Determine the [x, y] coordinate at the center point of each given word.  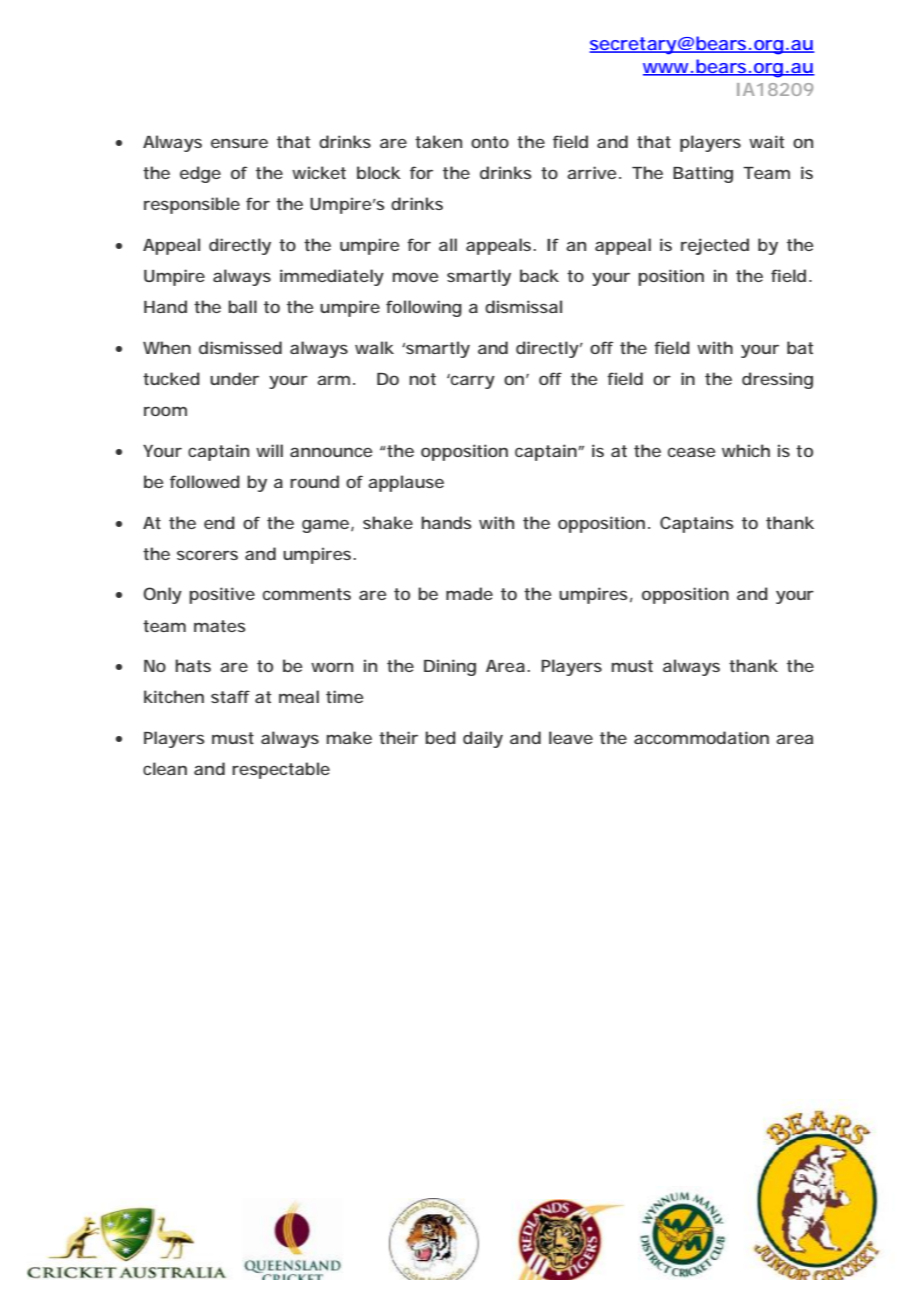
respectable [281, 770]
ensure [239, 143]
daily [483, 739]
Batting [703, 174]
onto [490, 142]
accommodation [701, 737]
